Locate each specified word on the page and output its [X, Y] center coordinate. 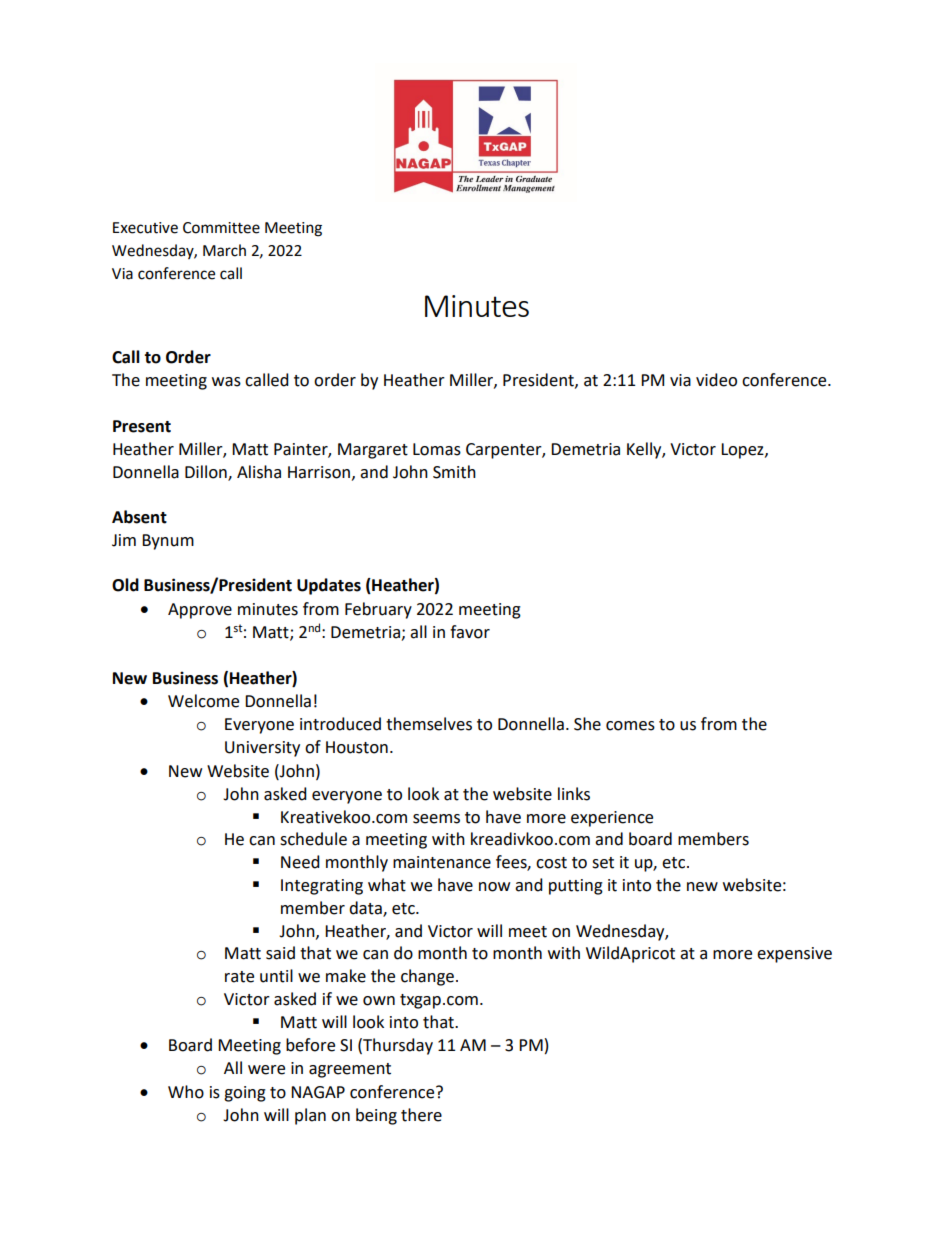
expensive [794, 955]
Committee [221, 228]
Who [186, 1092]
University [262, 749]
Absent [139, 517]
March [224, 250]
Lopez [743, 451]
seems [436, 819]
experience [612, 819]
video [716, 380]
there [421, 1115]
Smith [454, 472]
